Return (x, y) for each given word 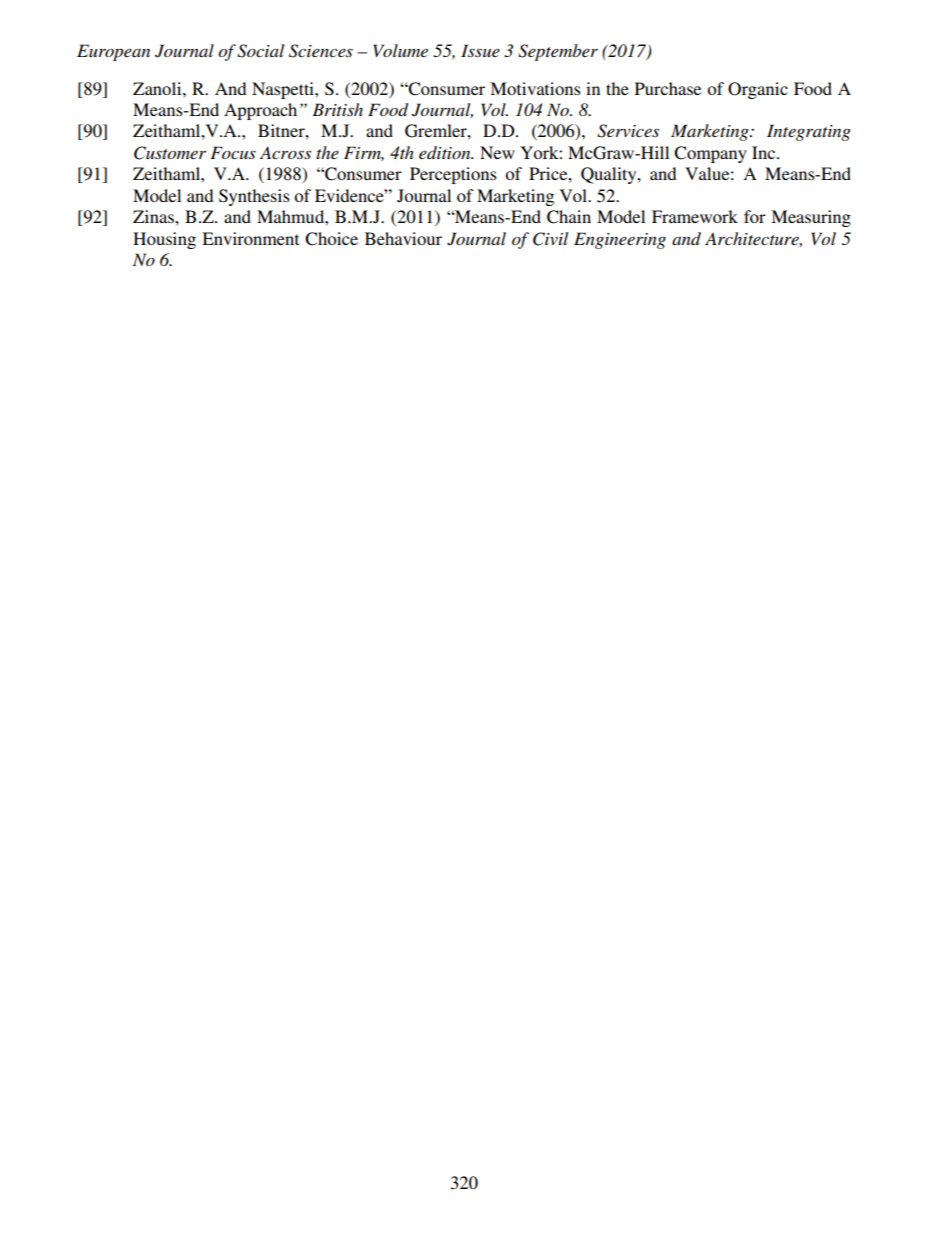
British (337, 109)
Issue (480, 50)
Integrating (809, 132)
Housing (164, 240)
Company (710, 154)
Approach (260, 111)
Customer (170, 153)
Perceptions (453, 175)
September (558, 52)
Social (260, 51)
